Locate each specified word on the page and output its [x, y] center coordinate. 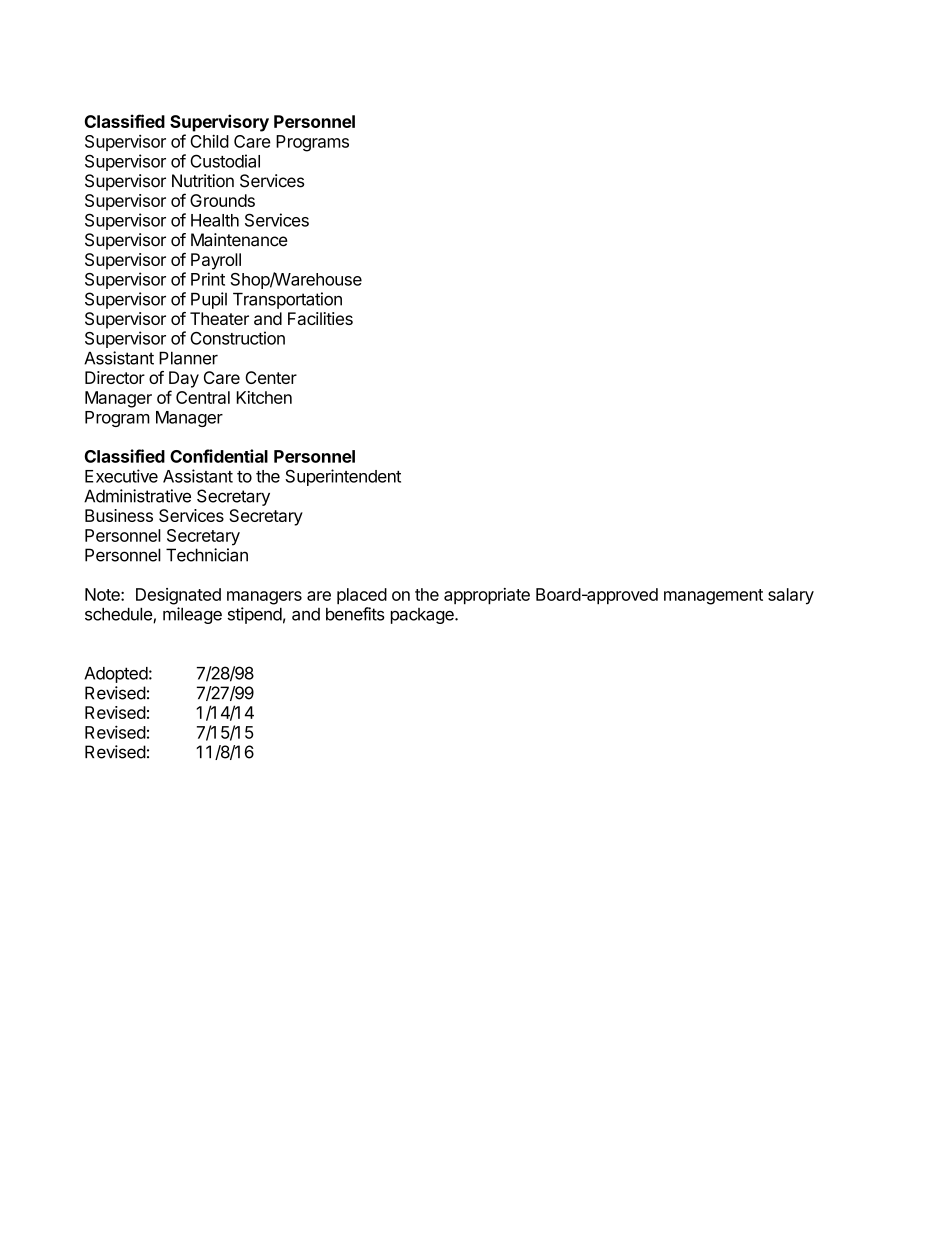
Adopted [116, 675]
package [423, 616]
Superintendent [343, 477]
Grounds [222, 200]
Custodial [225, 161]
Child [209, 141]
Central [203, 397]
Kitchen [264, 397]
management [713, 597]
